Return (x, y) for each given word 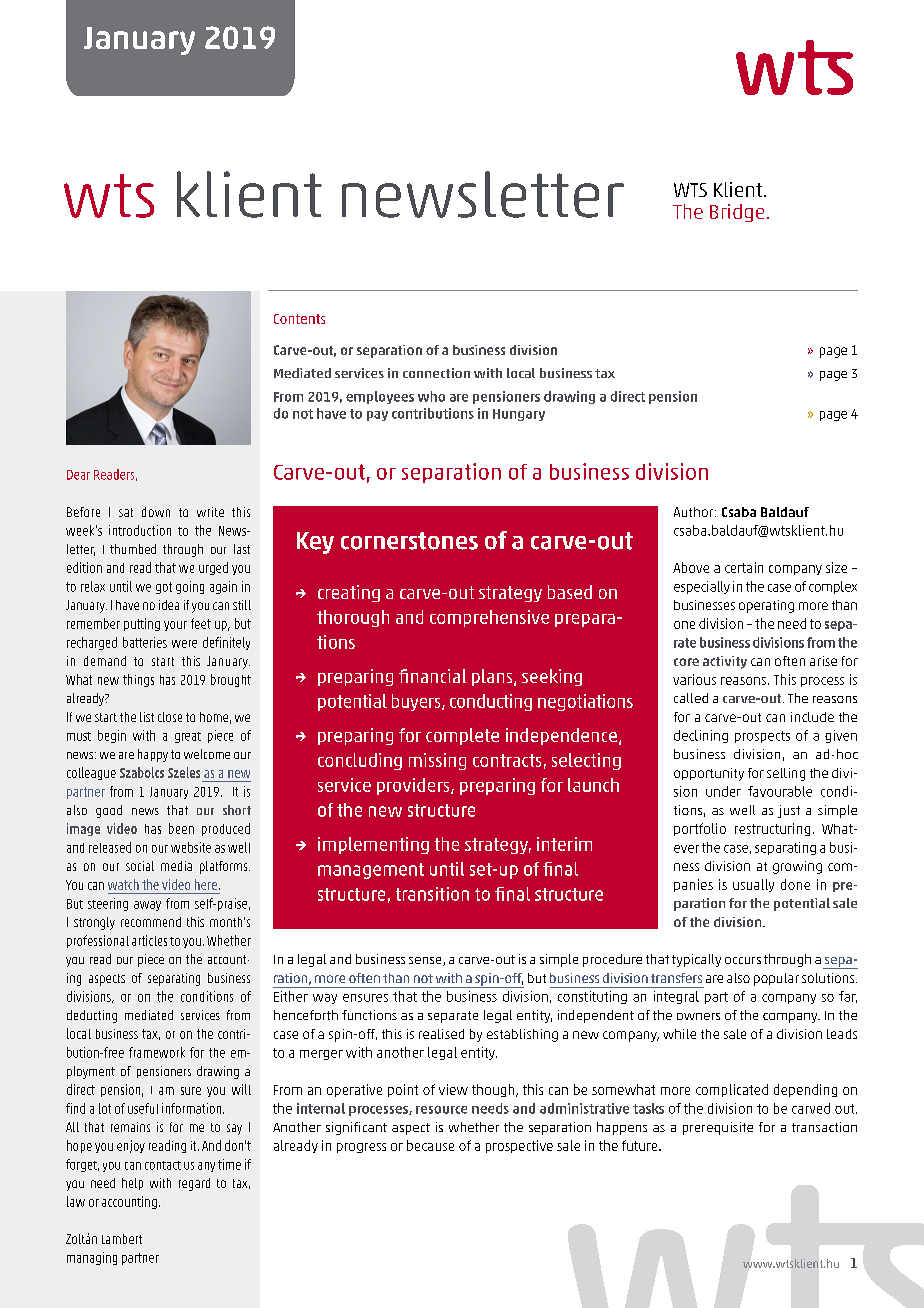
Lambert (122, 1239)
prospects (762, 737)
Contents (299, 319)
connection (436, 373)
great (188, 737)
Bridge (737, 213)
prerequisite (718, 1128)
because (430, 1145)
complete (462, 736)
